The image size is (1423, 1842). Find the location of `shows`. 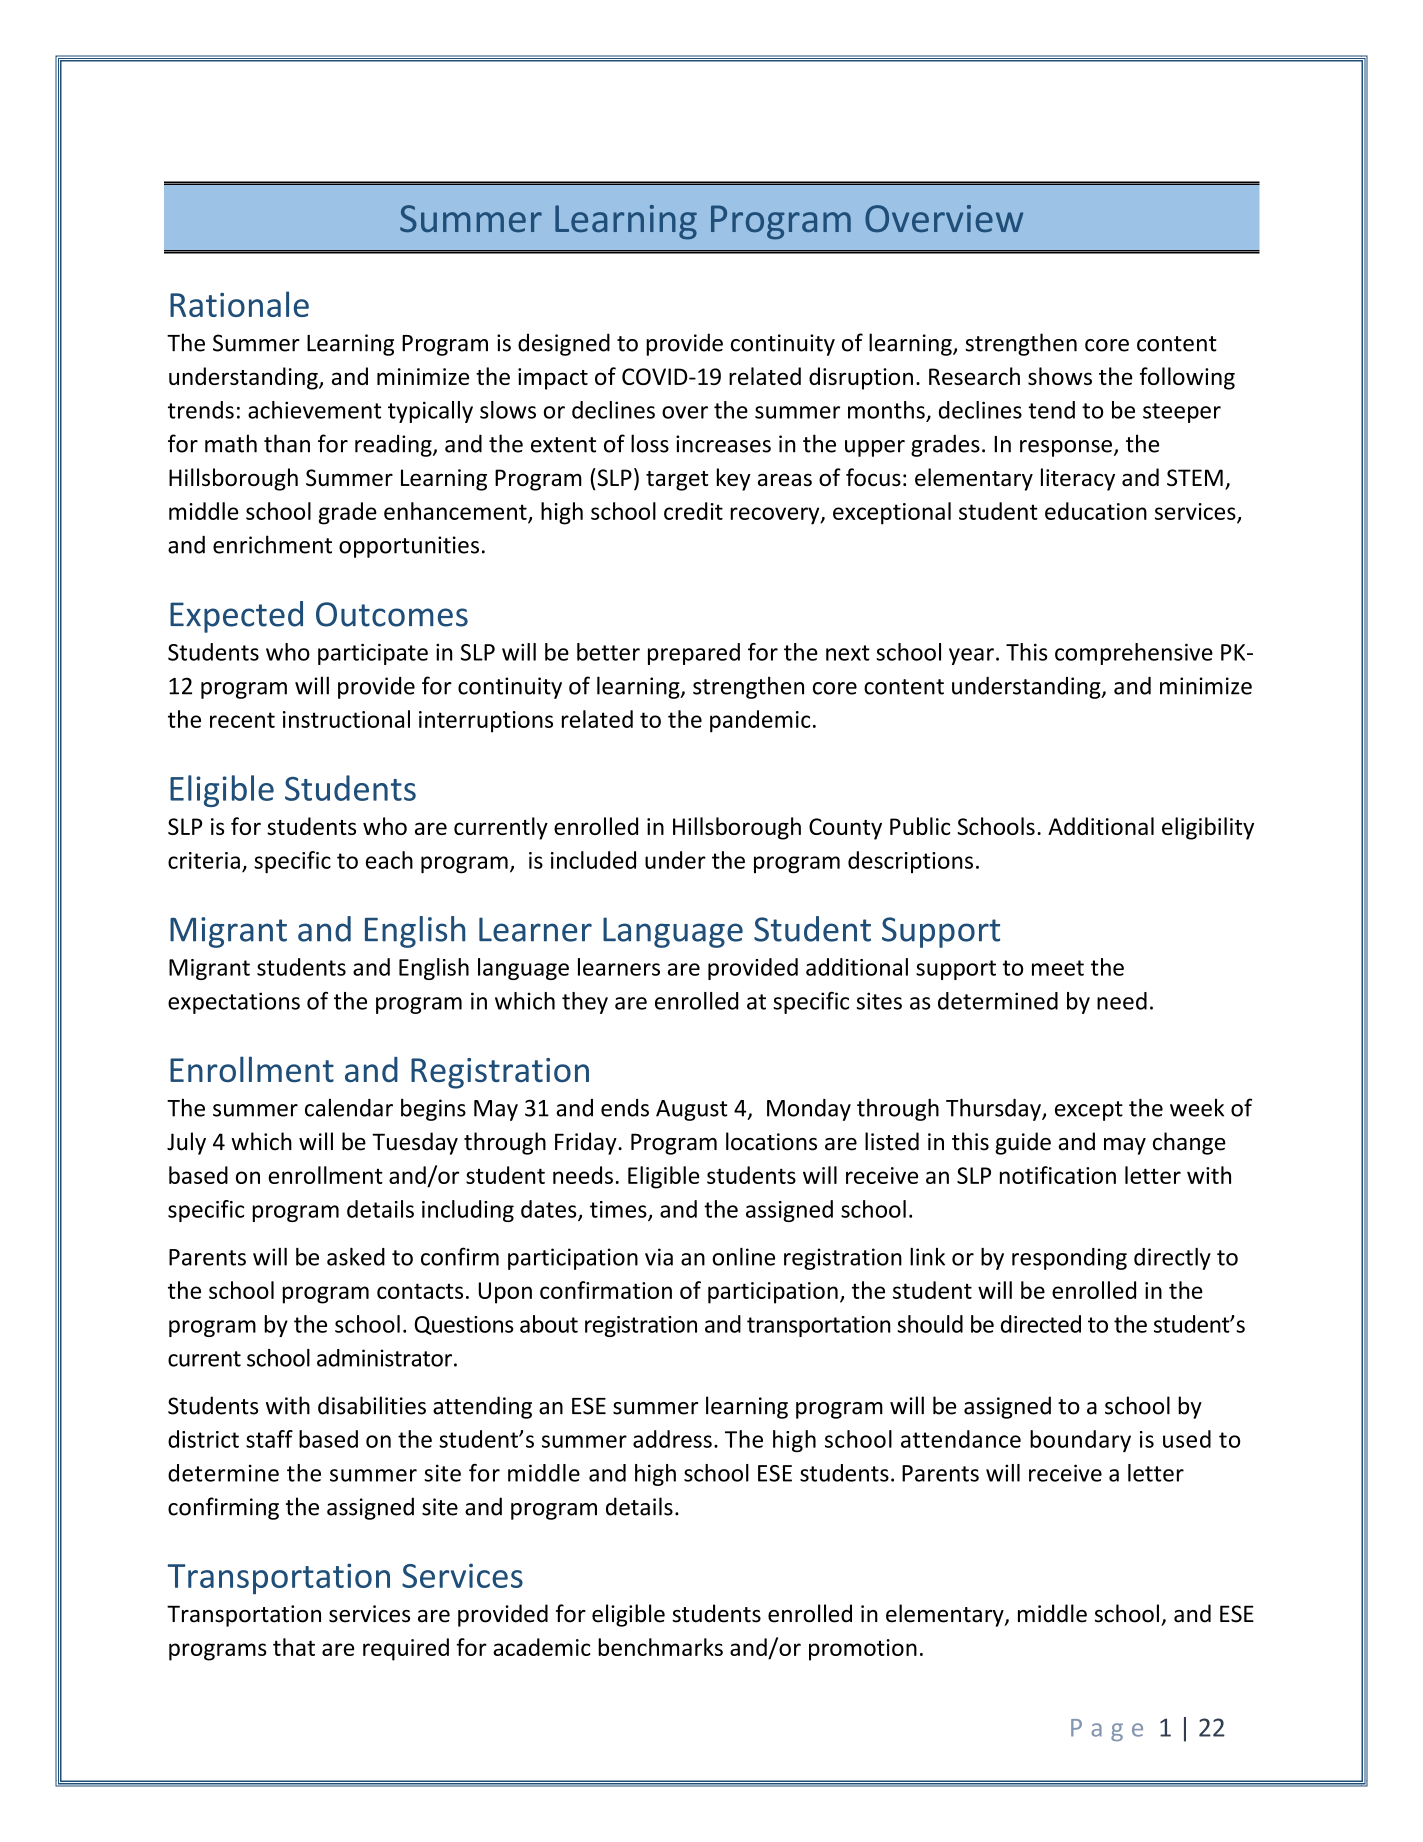

shows is located at coordinates (1060, 376).
